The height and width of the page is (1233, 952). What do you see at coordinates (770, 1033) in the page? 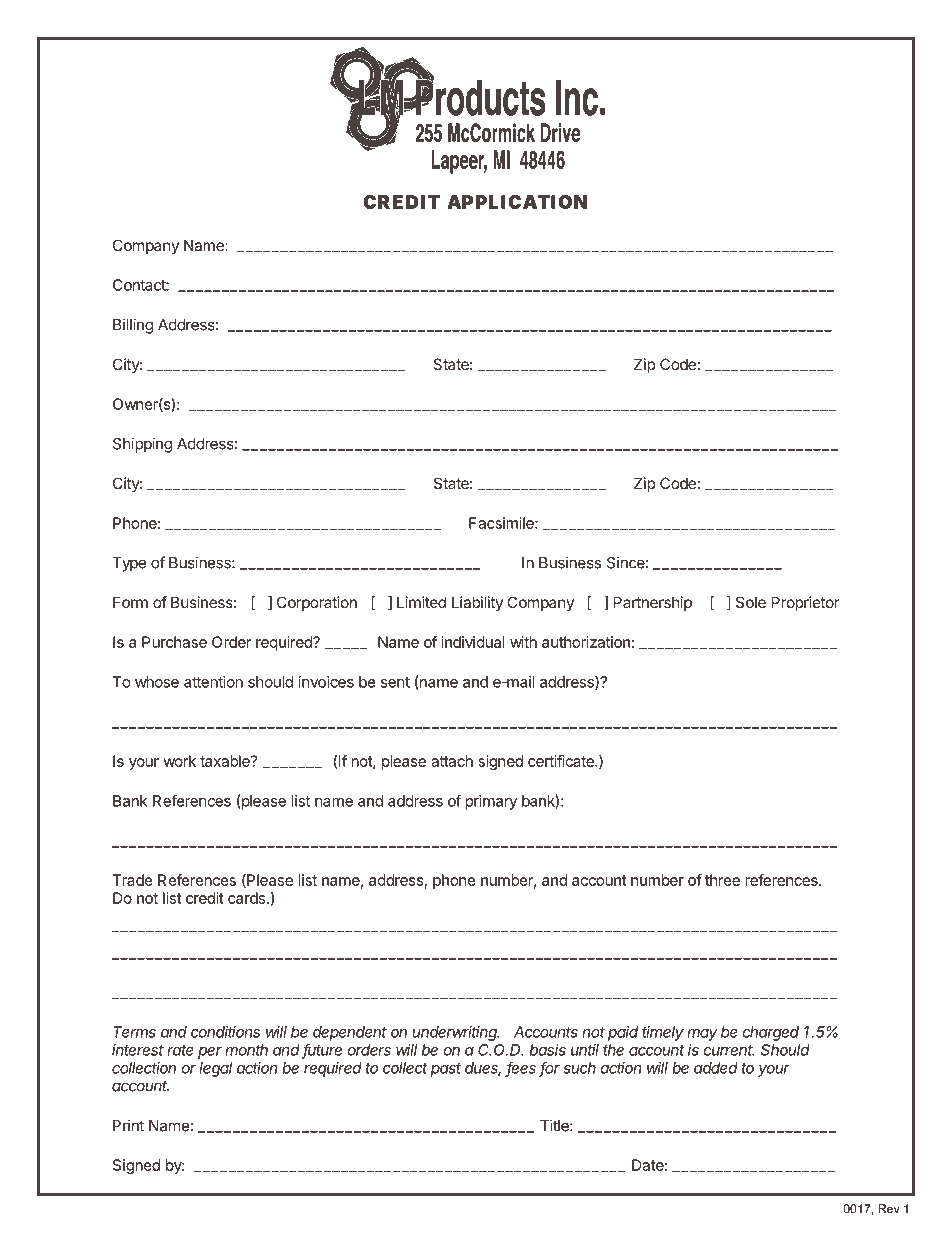
I see `charged` at bounding box center [770, 1033].
